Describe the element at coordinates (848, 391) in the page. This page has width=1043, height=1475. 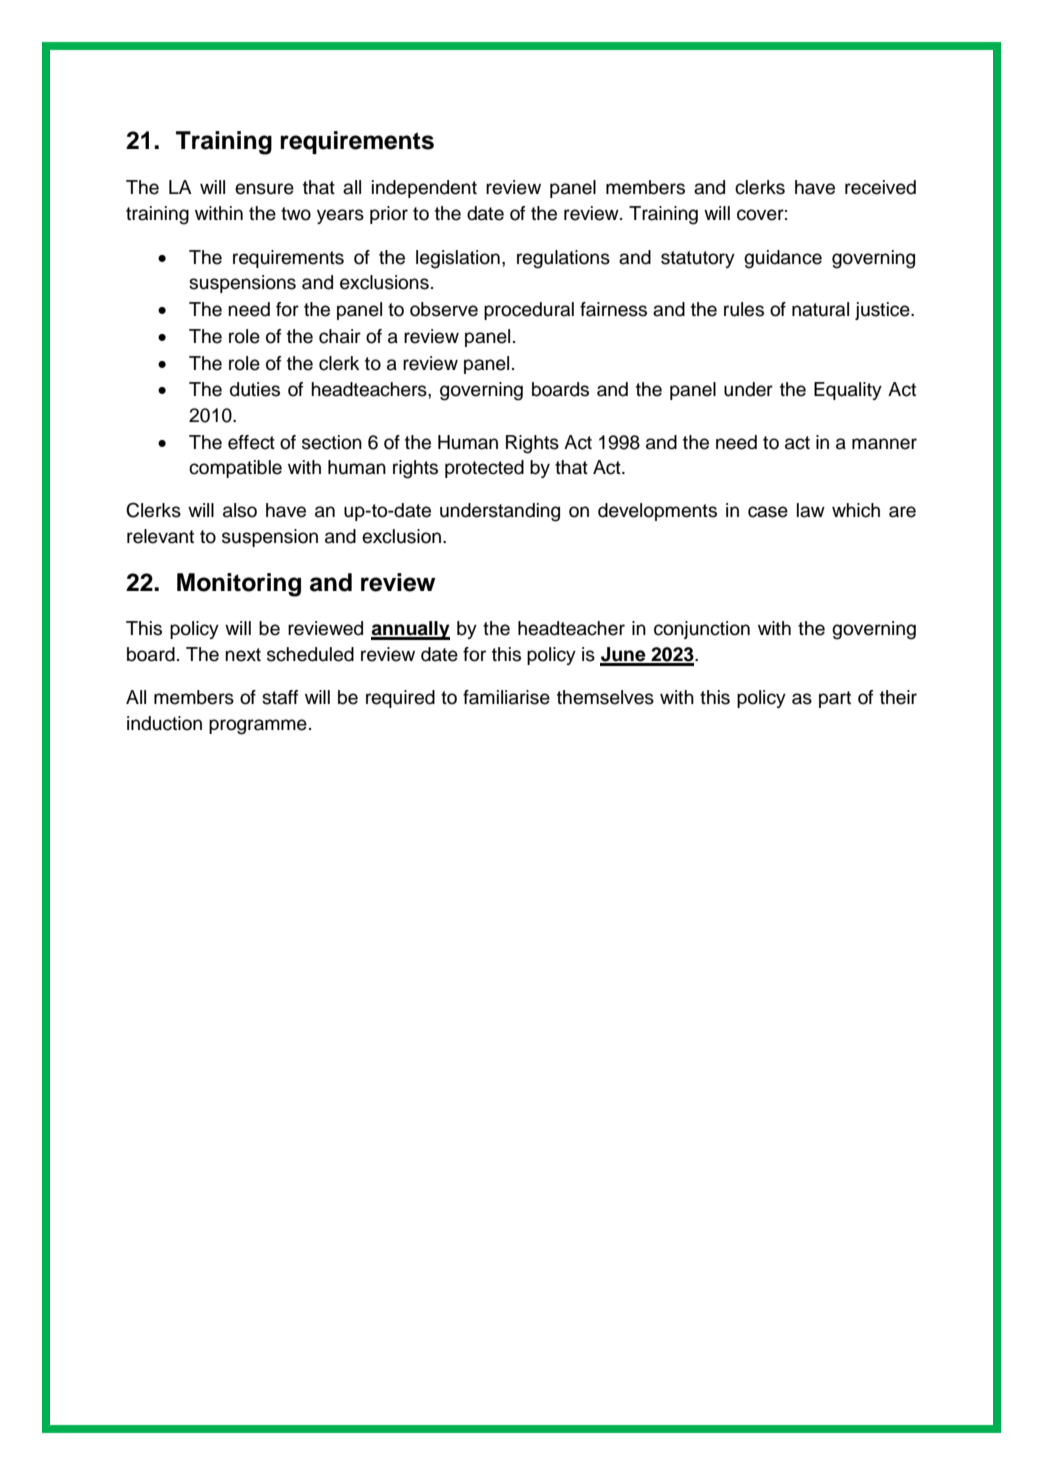
I see `Equality` at that location.
